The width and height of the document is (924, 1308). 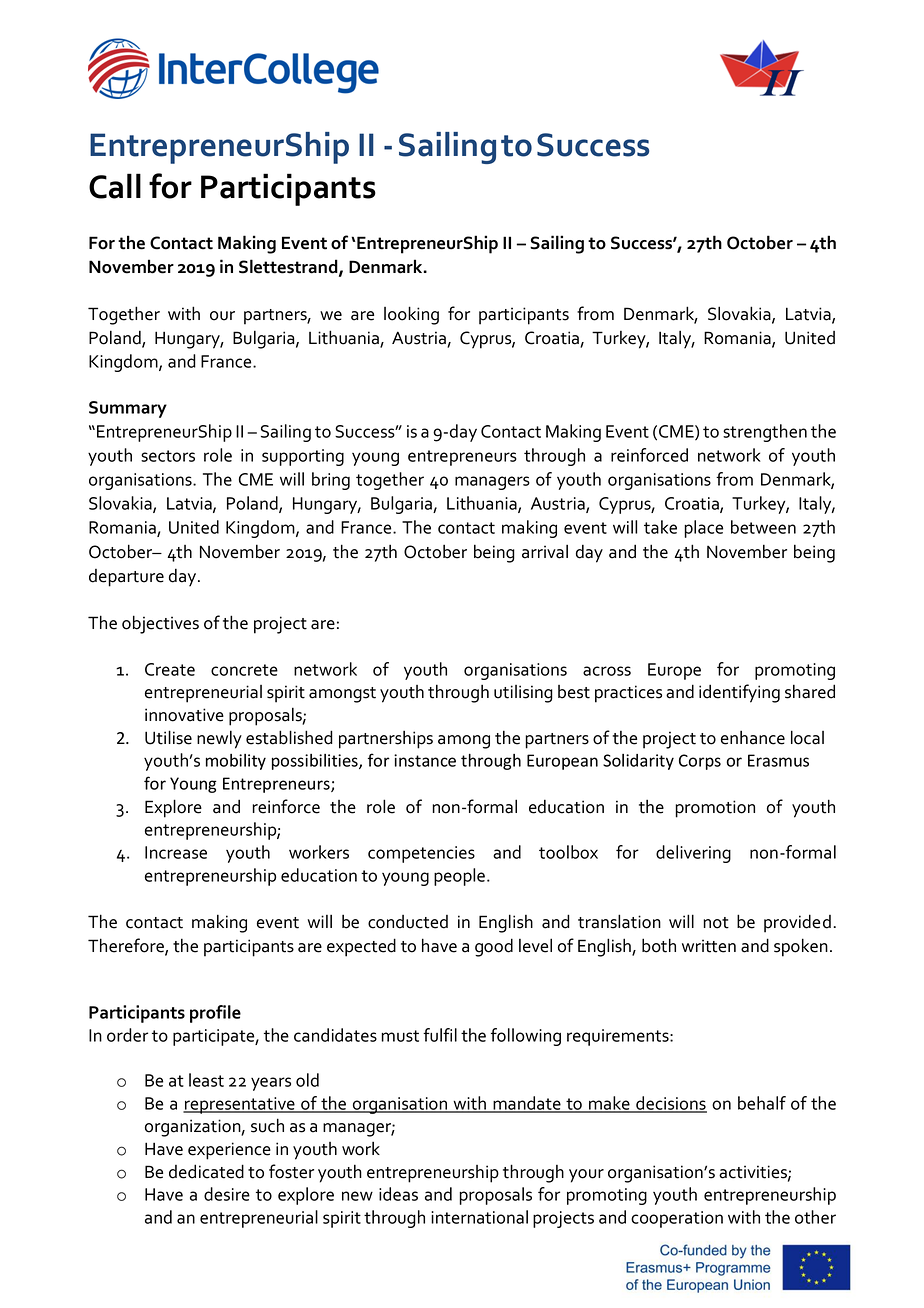 What do you see at coordinates (739, 693) in the document?
I see `identifying` at bounding box center [739, 693].
